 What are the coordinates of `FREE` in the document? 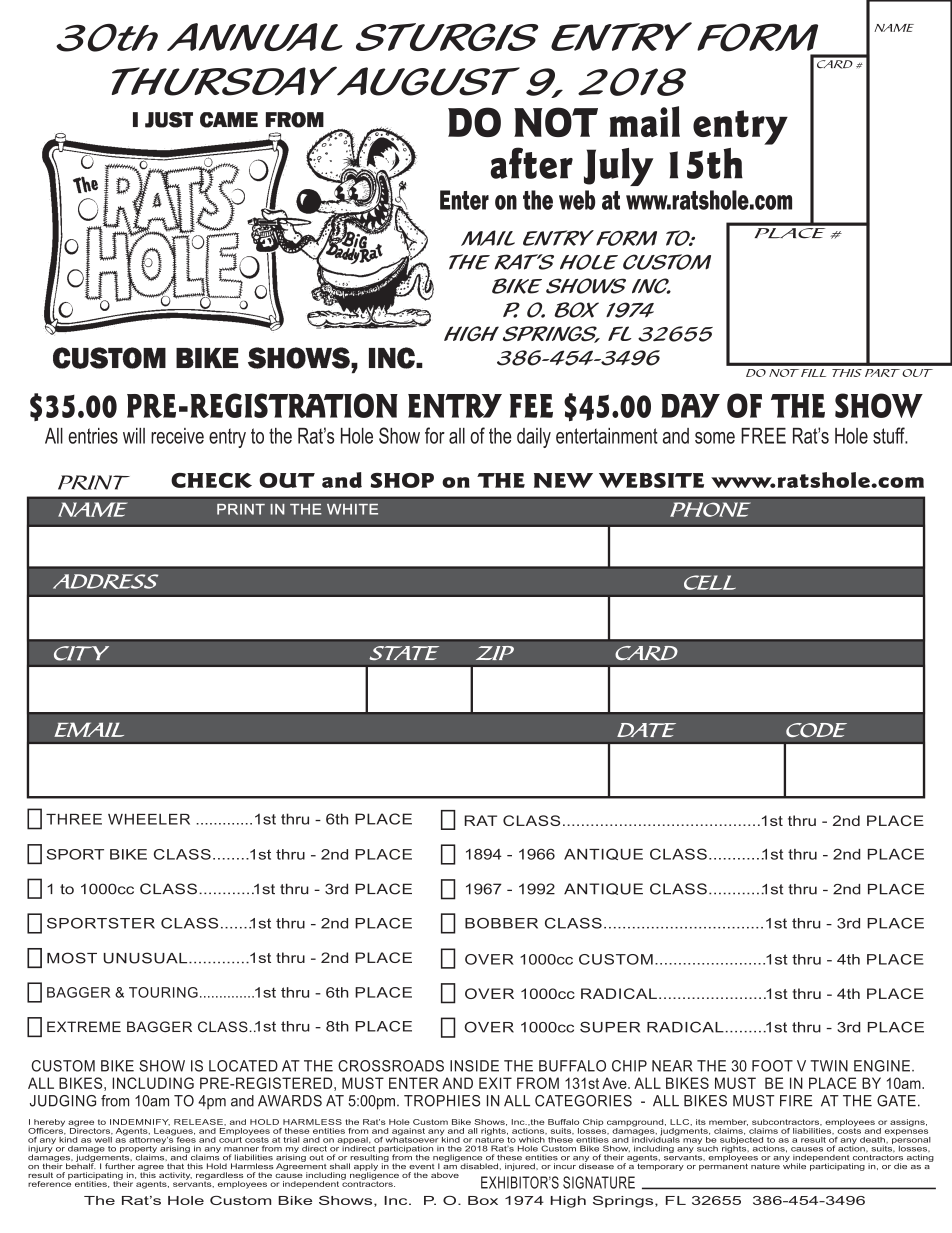 It's located at (763, 436).
